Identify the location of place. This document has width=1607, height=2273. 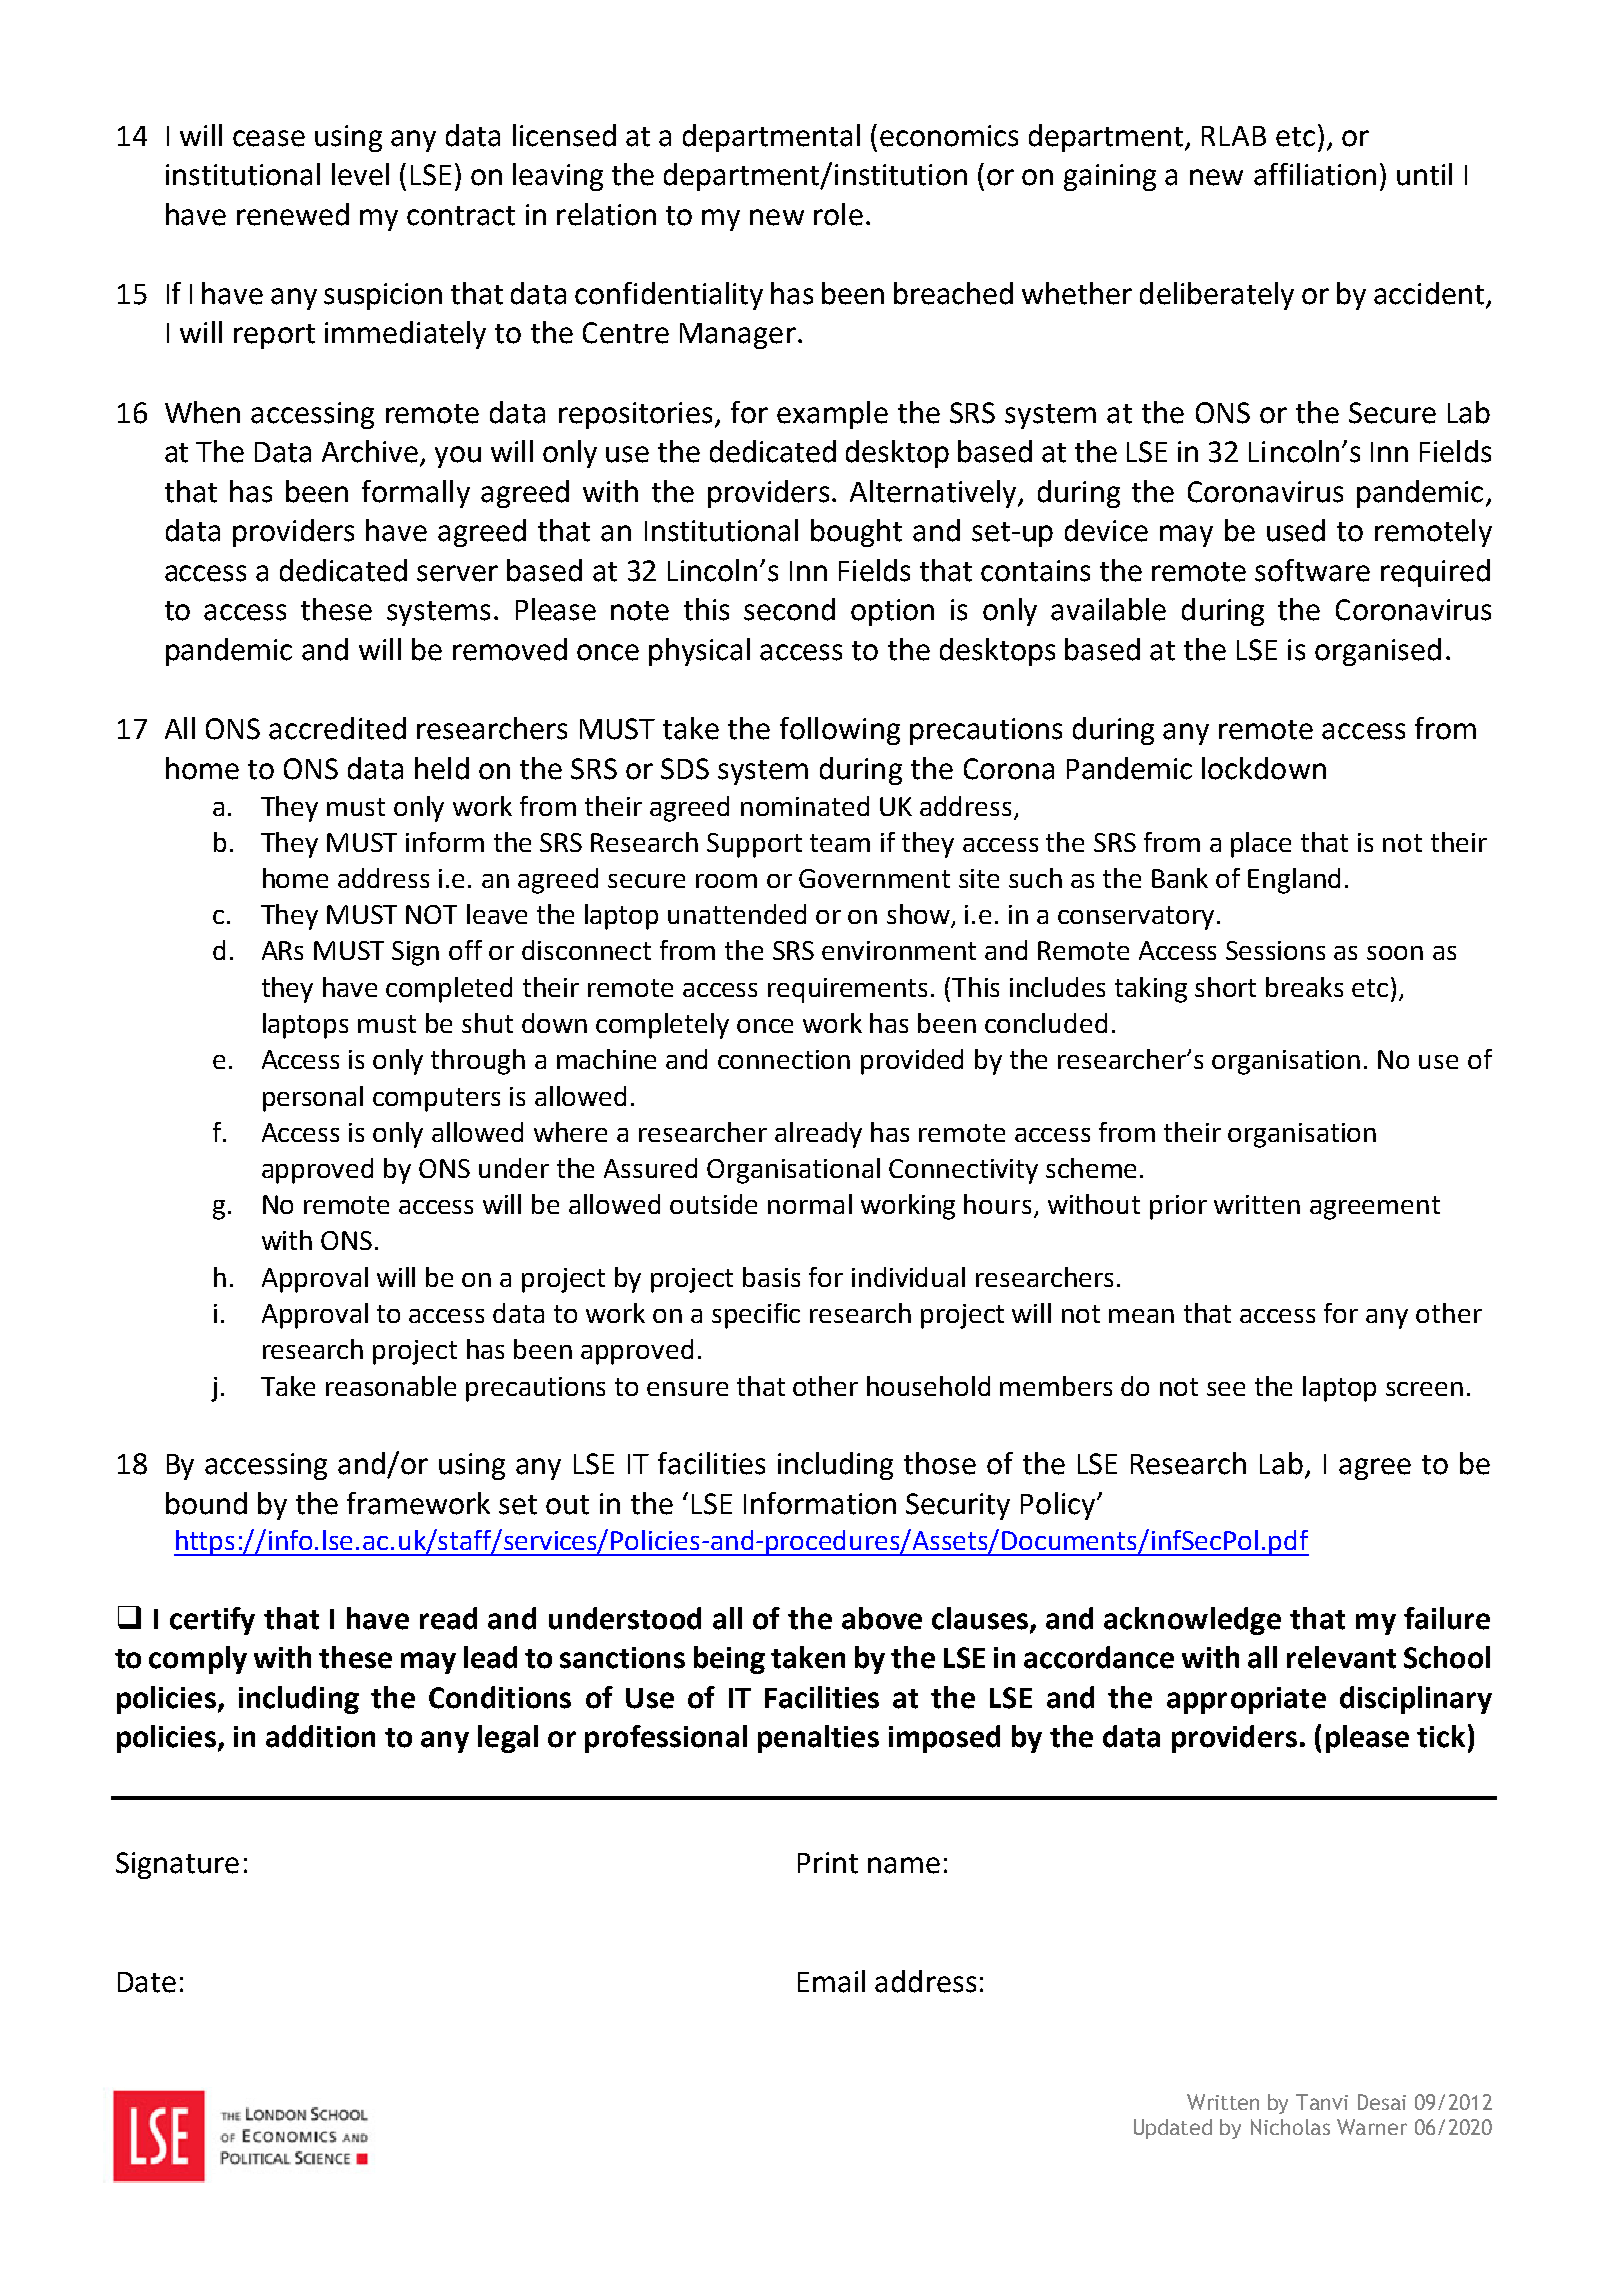
(1261, 845).
